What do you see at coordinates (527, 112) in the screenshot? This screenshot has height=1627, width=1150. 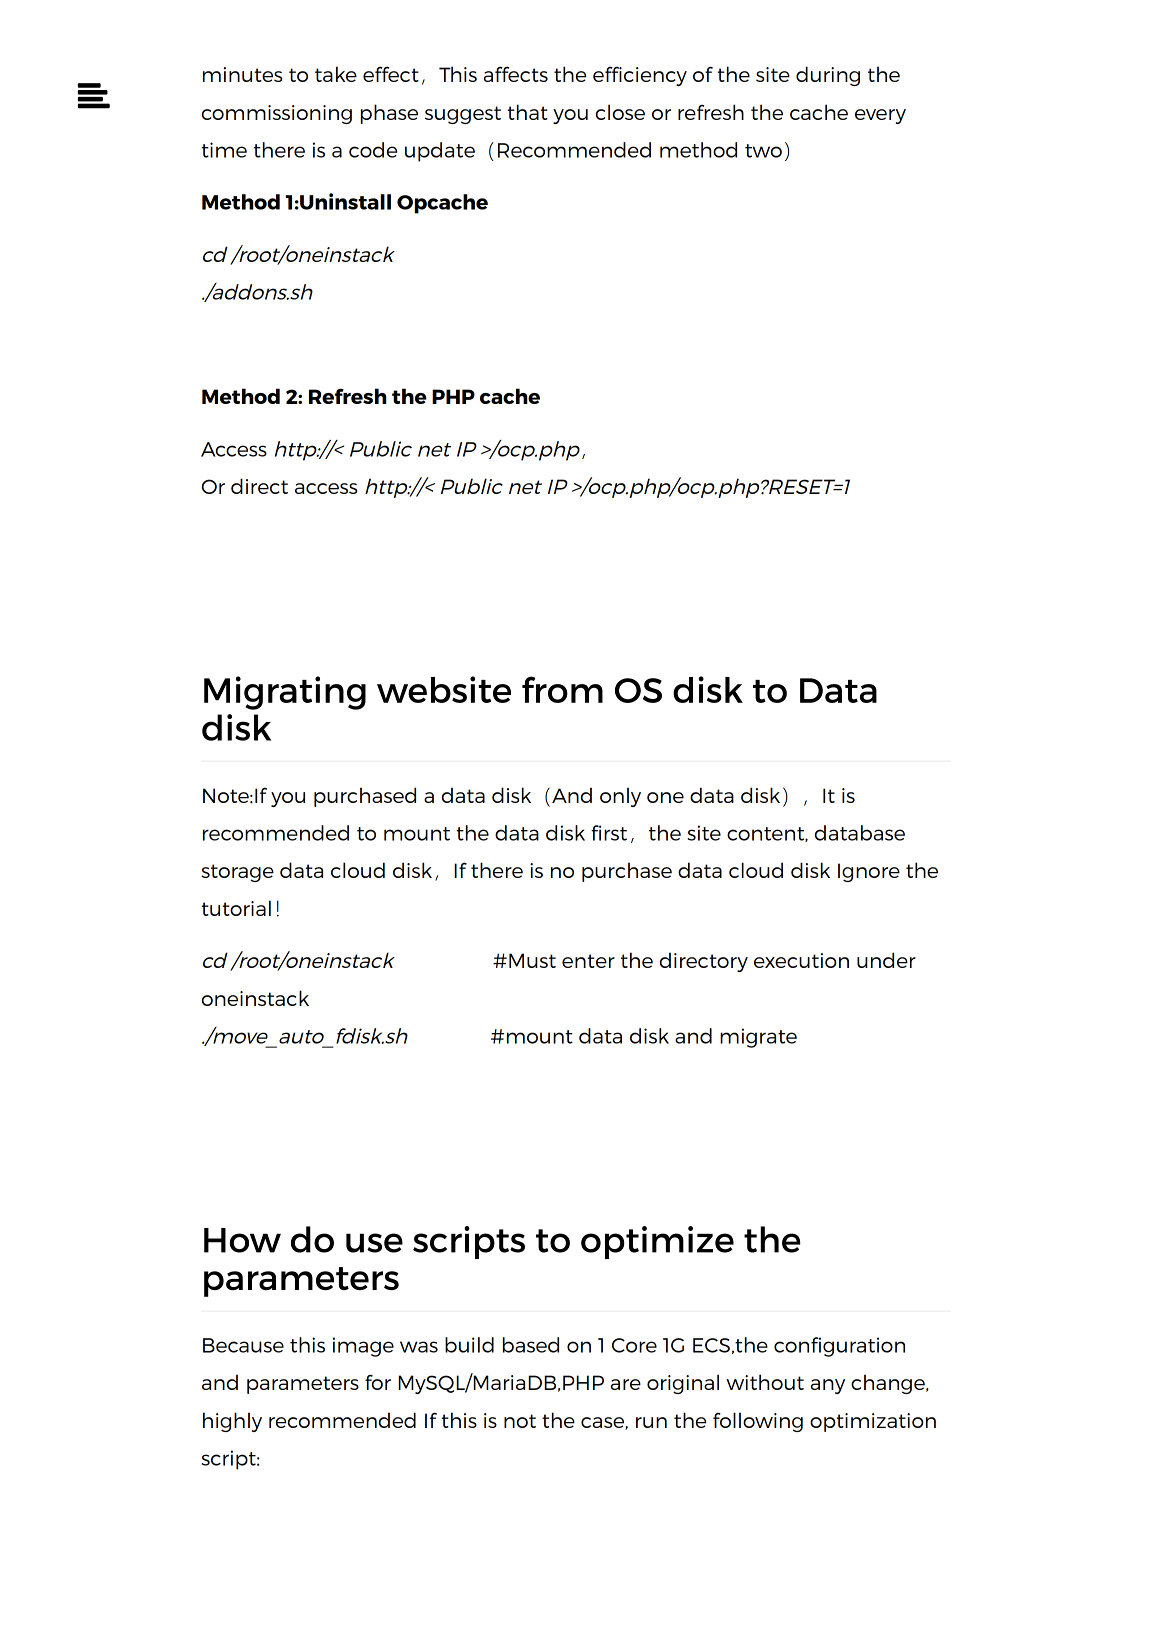 I see `that` at bounding box center [527, 112].
